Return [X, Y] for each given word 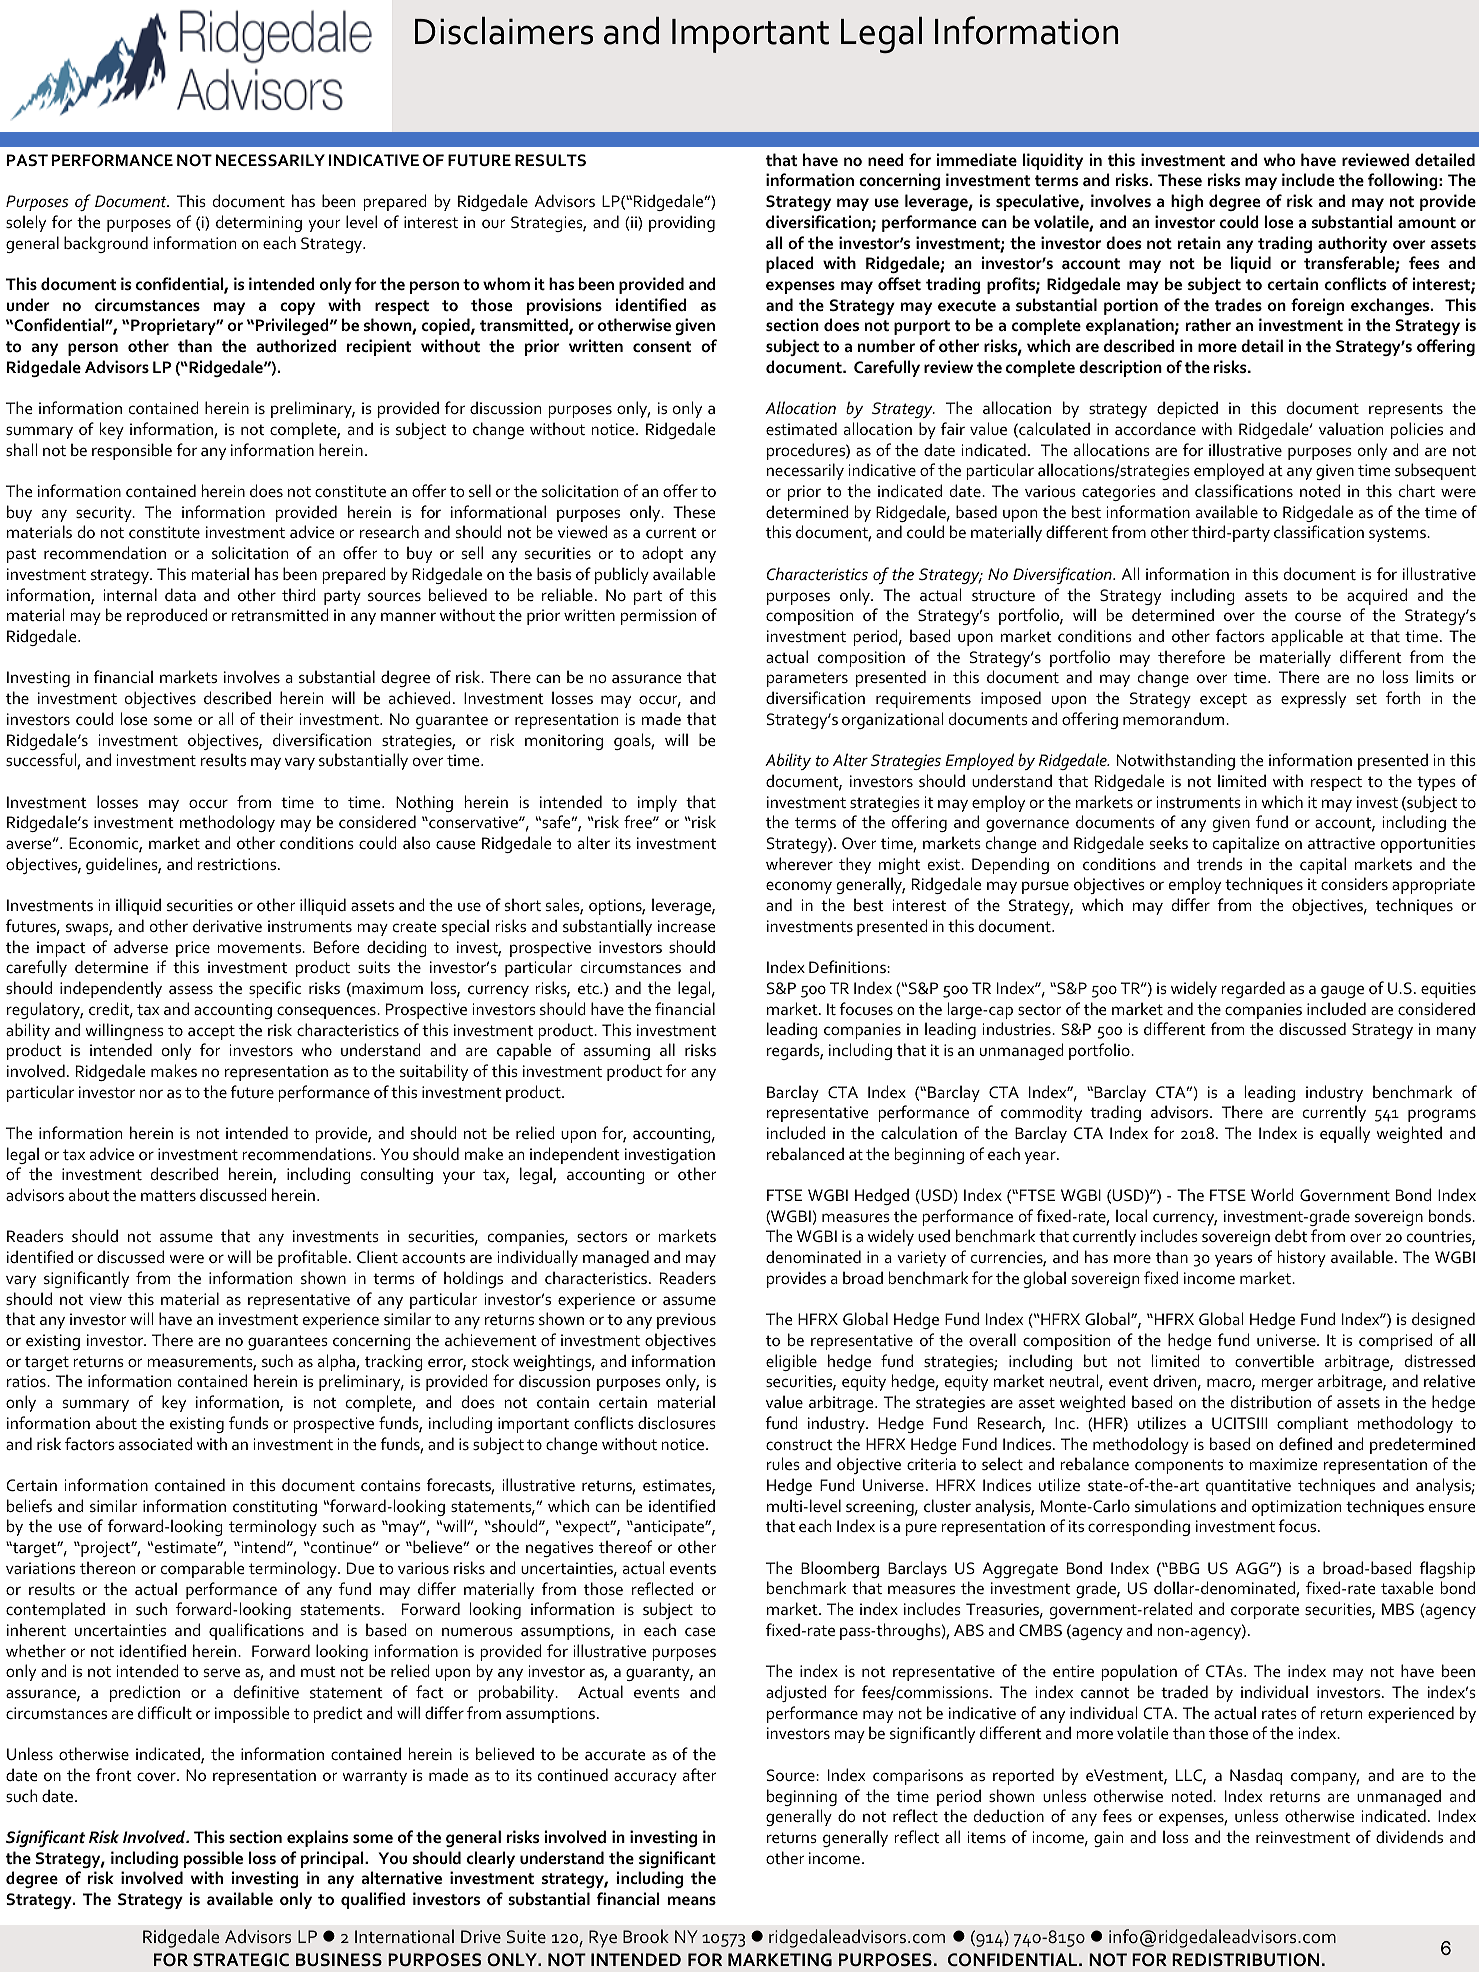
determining [259, 223]
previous [686, 1321]
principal [333, 1859]
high [1187, 202]
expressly [1313, 699]
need [885, 159]
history [1302, 1258]
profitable [312, 1258]
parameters [807, 679]
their [277, 718]
